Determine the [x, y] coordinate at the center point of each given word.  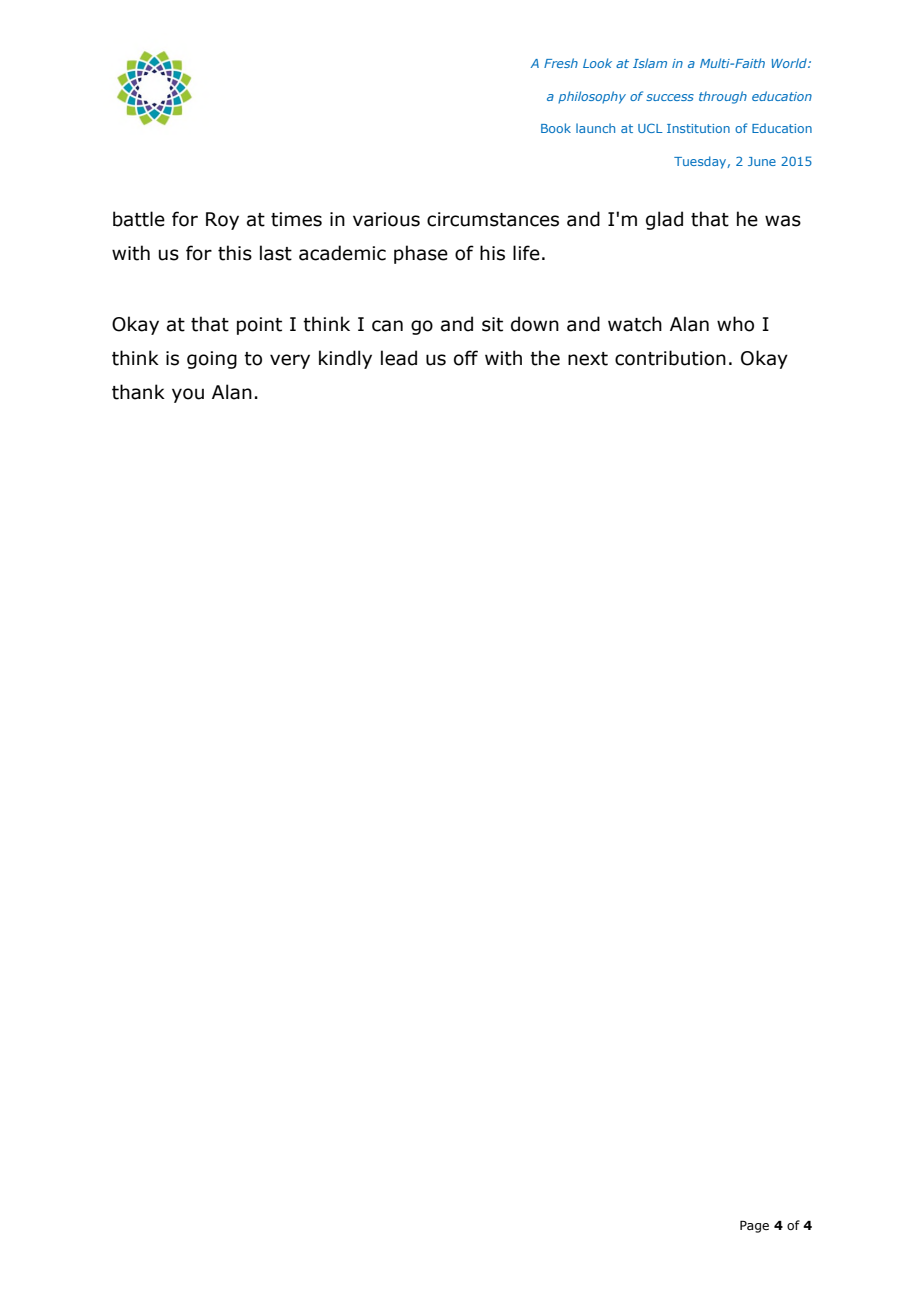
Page [754, 1227]
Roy [222, 221]
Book [556, 128]
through [723, 97]
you [188, 395]
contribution [670, 358]
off [466, 358]
